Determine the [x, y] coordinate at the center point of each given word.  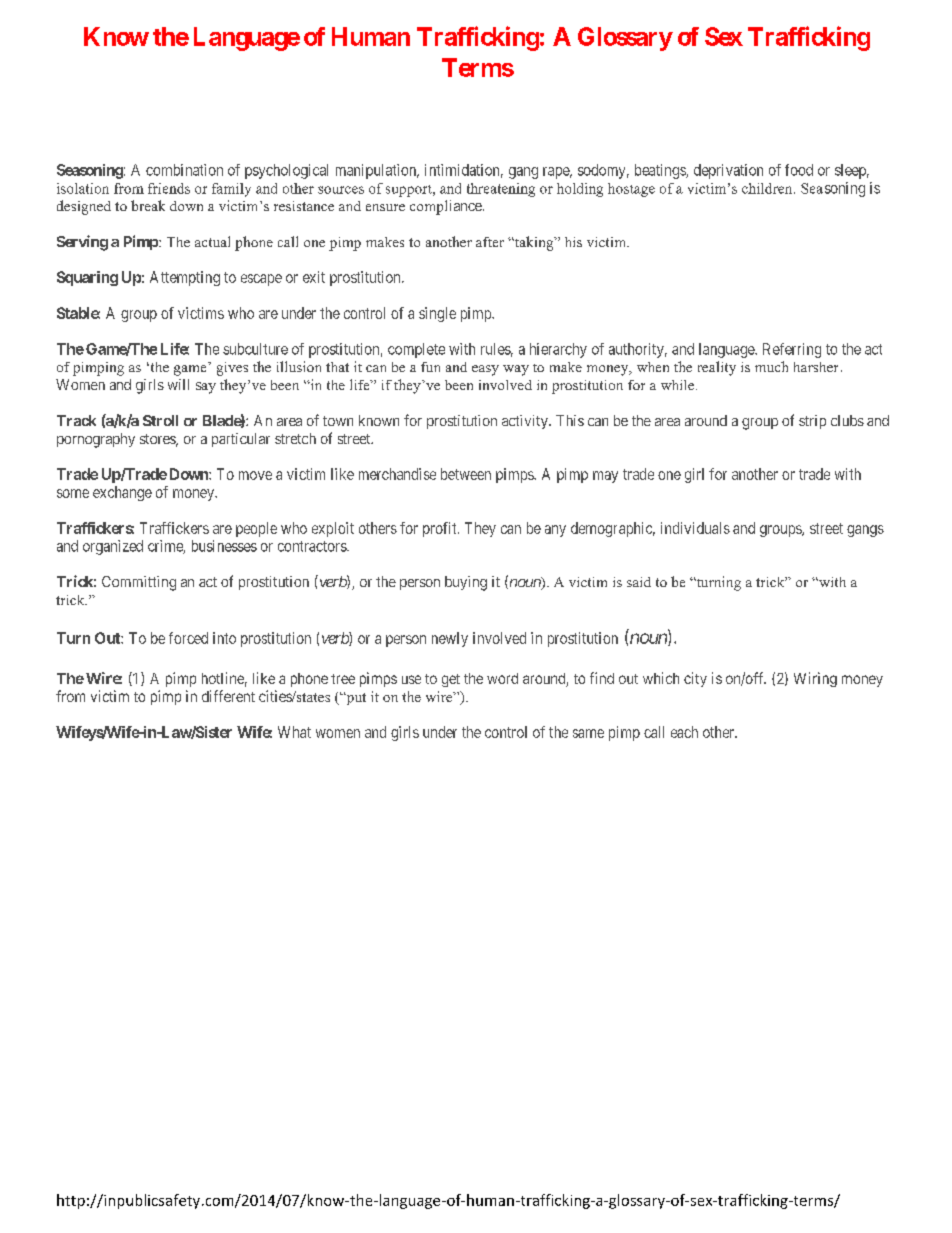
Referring [792, 350]
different [228, 696]
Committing [139, 583]
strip [812, 422]
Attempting [185, 278]
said [639, 582]
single [437, 314]
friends [169, 188]
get [451, 680]
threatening [501, 190]
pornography [96, 440]
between [466, 474]
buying [466, 583]
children [768, 188]
